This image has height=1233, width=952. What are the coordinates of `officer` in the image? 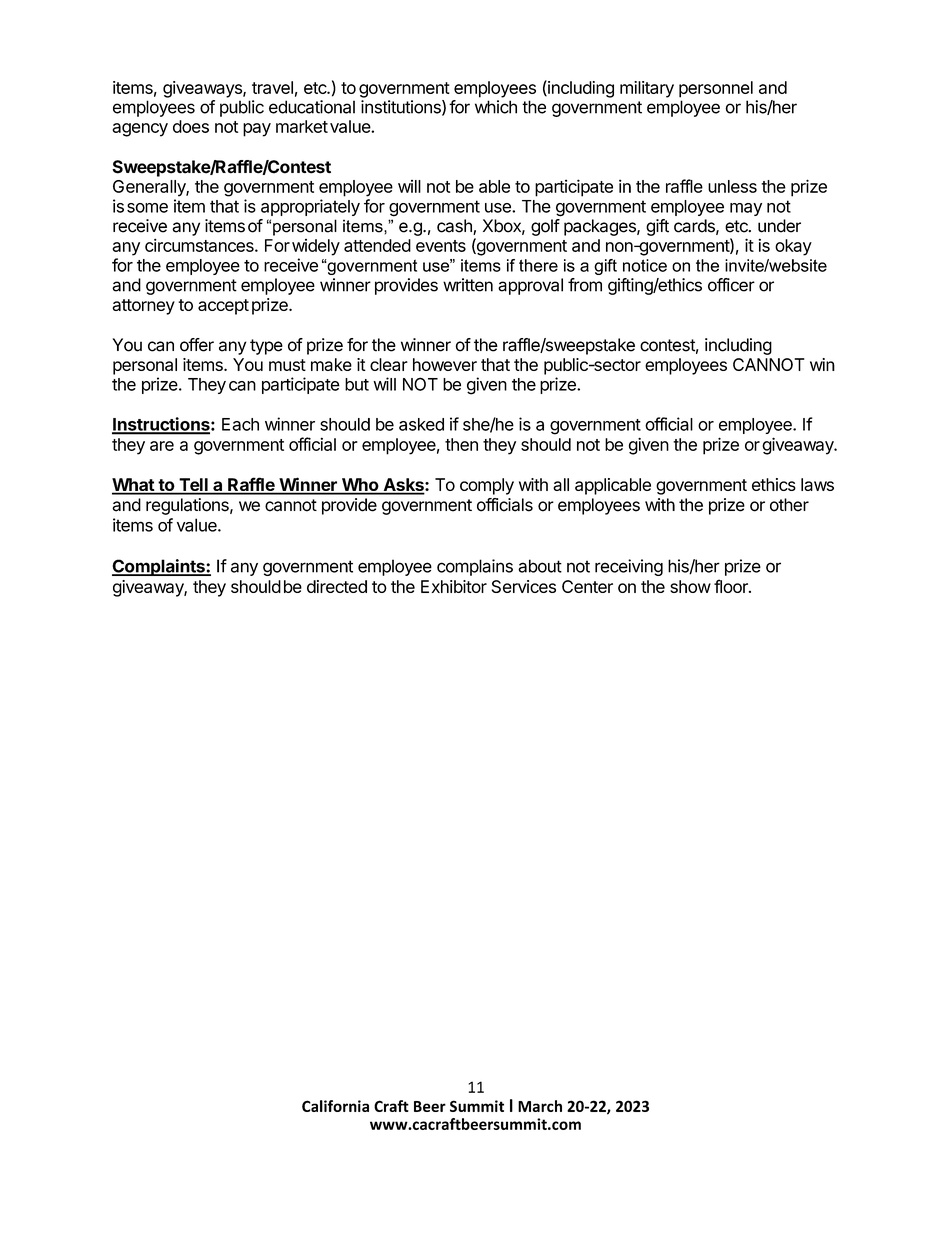 It's located at (731, 285).
